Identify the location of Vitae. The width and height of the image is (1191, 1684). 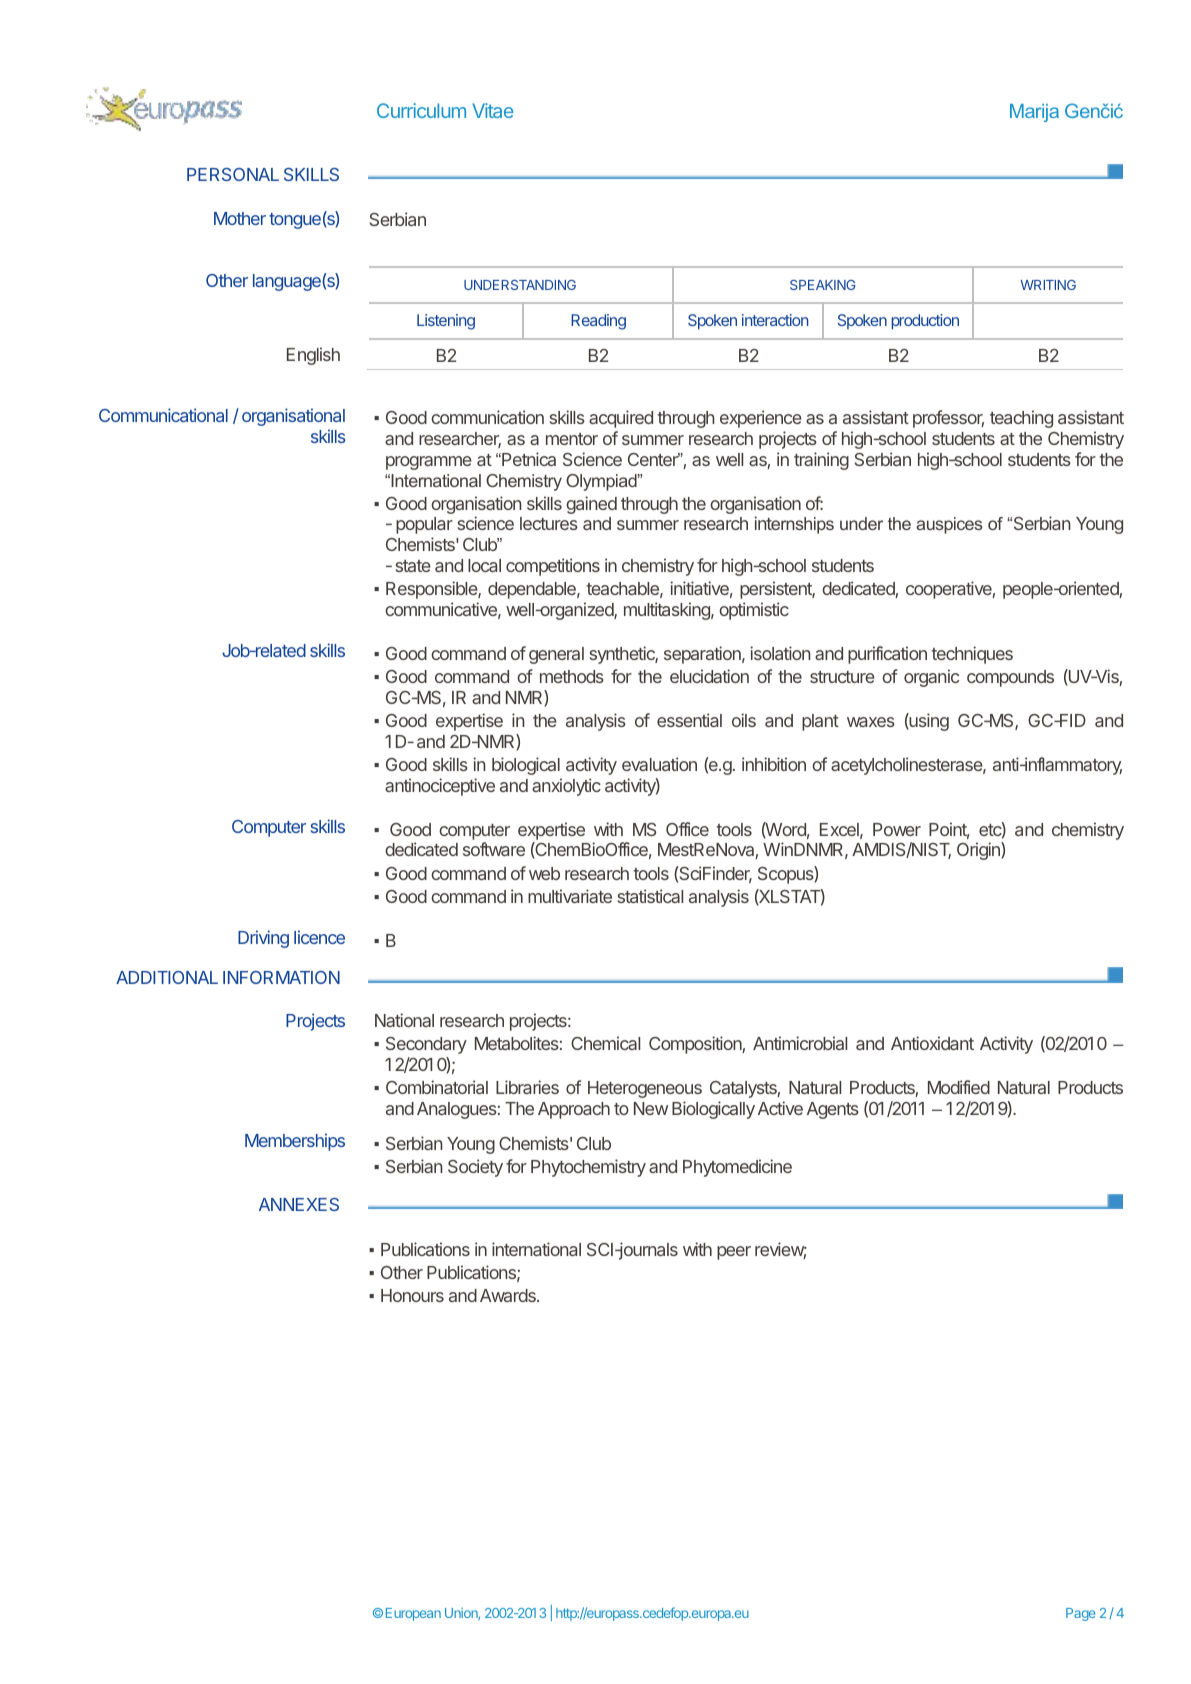
(493, 110).
